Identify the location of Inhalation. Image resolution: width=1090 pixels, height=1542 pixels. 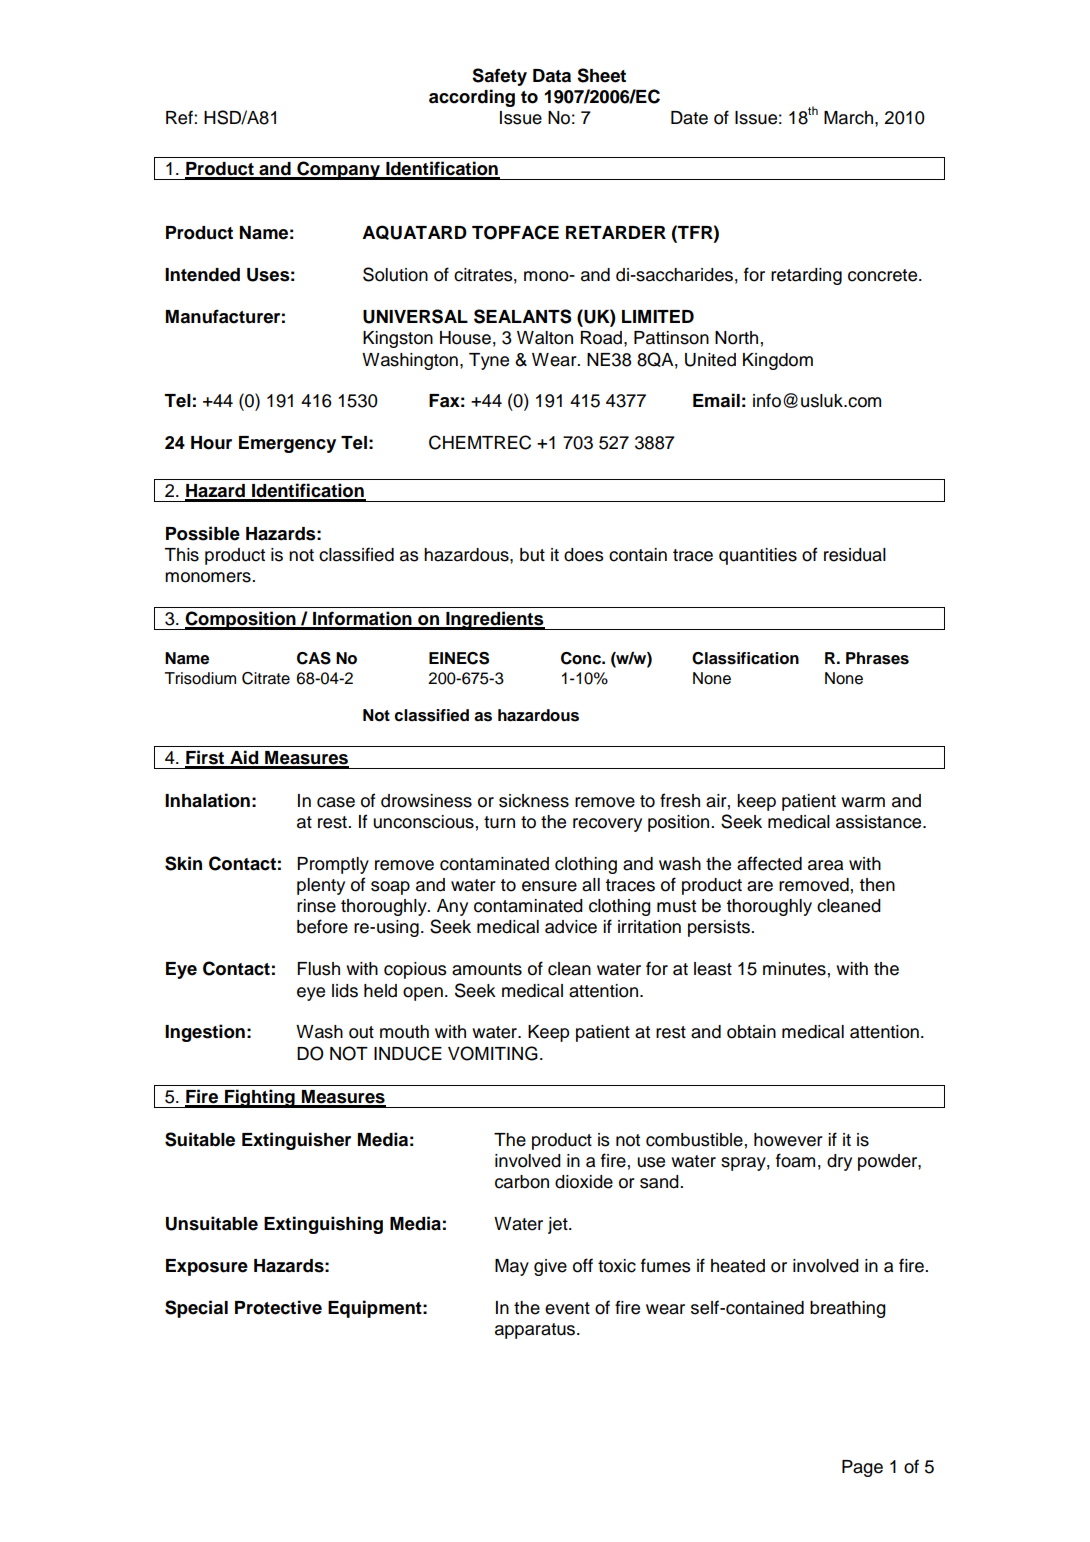
(207, 800).
